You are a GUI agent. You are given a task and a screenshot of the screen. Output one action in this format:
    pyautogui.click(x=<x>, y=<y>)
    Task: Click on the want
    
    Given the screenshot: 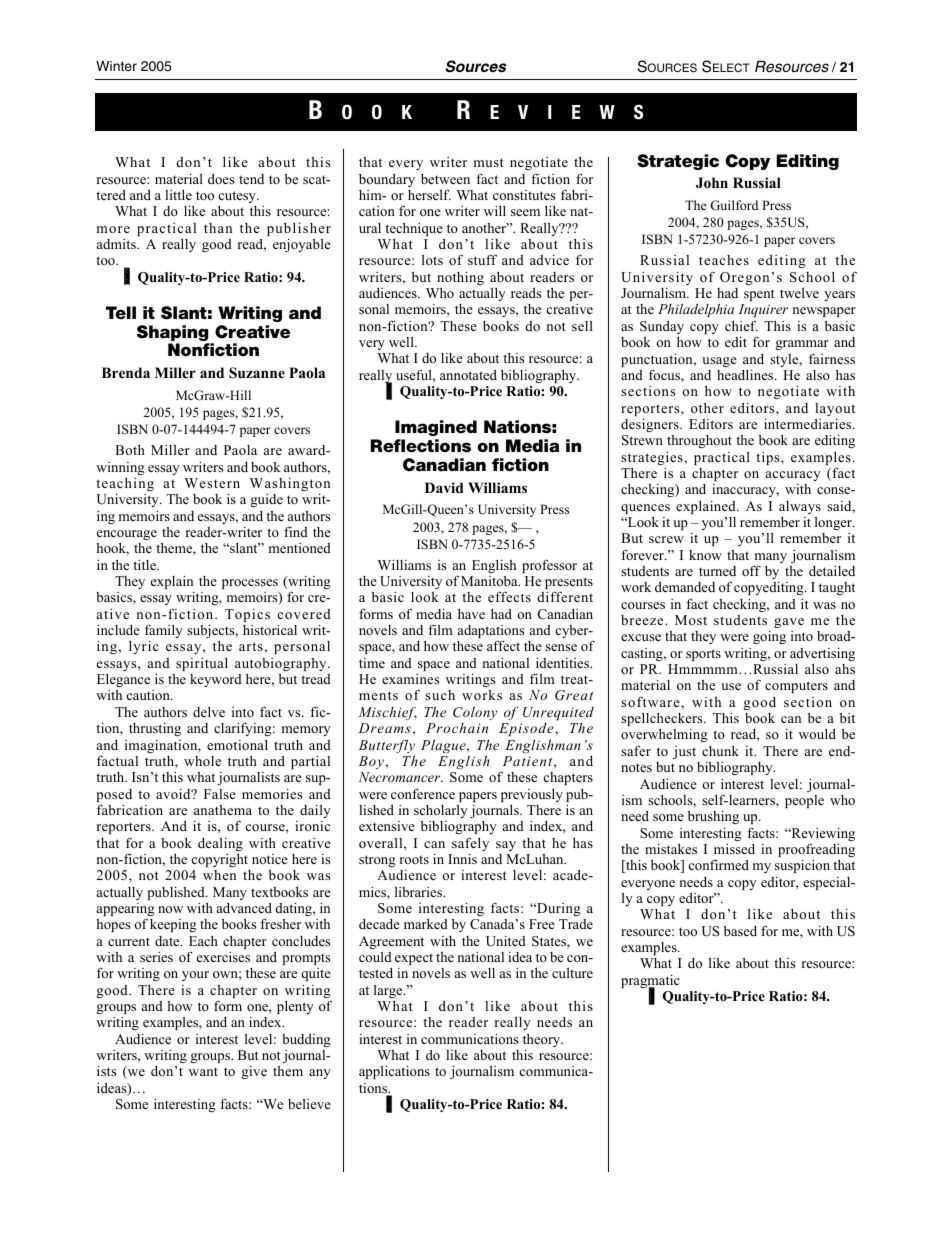 What is the action you would take?
    pyautogui.click(x=203, y=1071)
